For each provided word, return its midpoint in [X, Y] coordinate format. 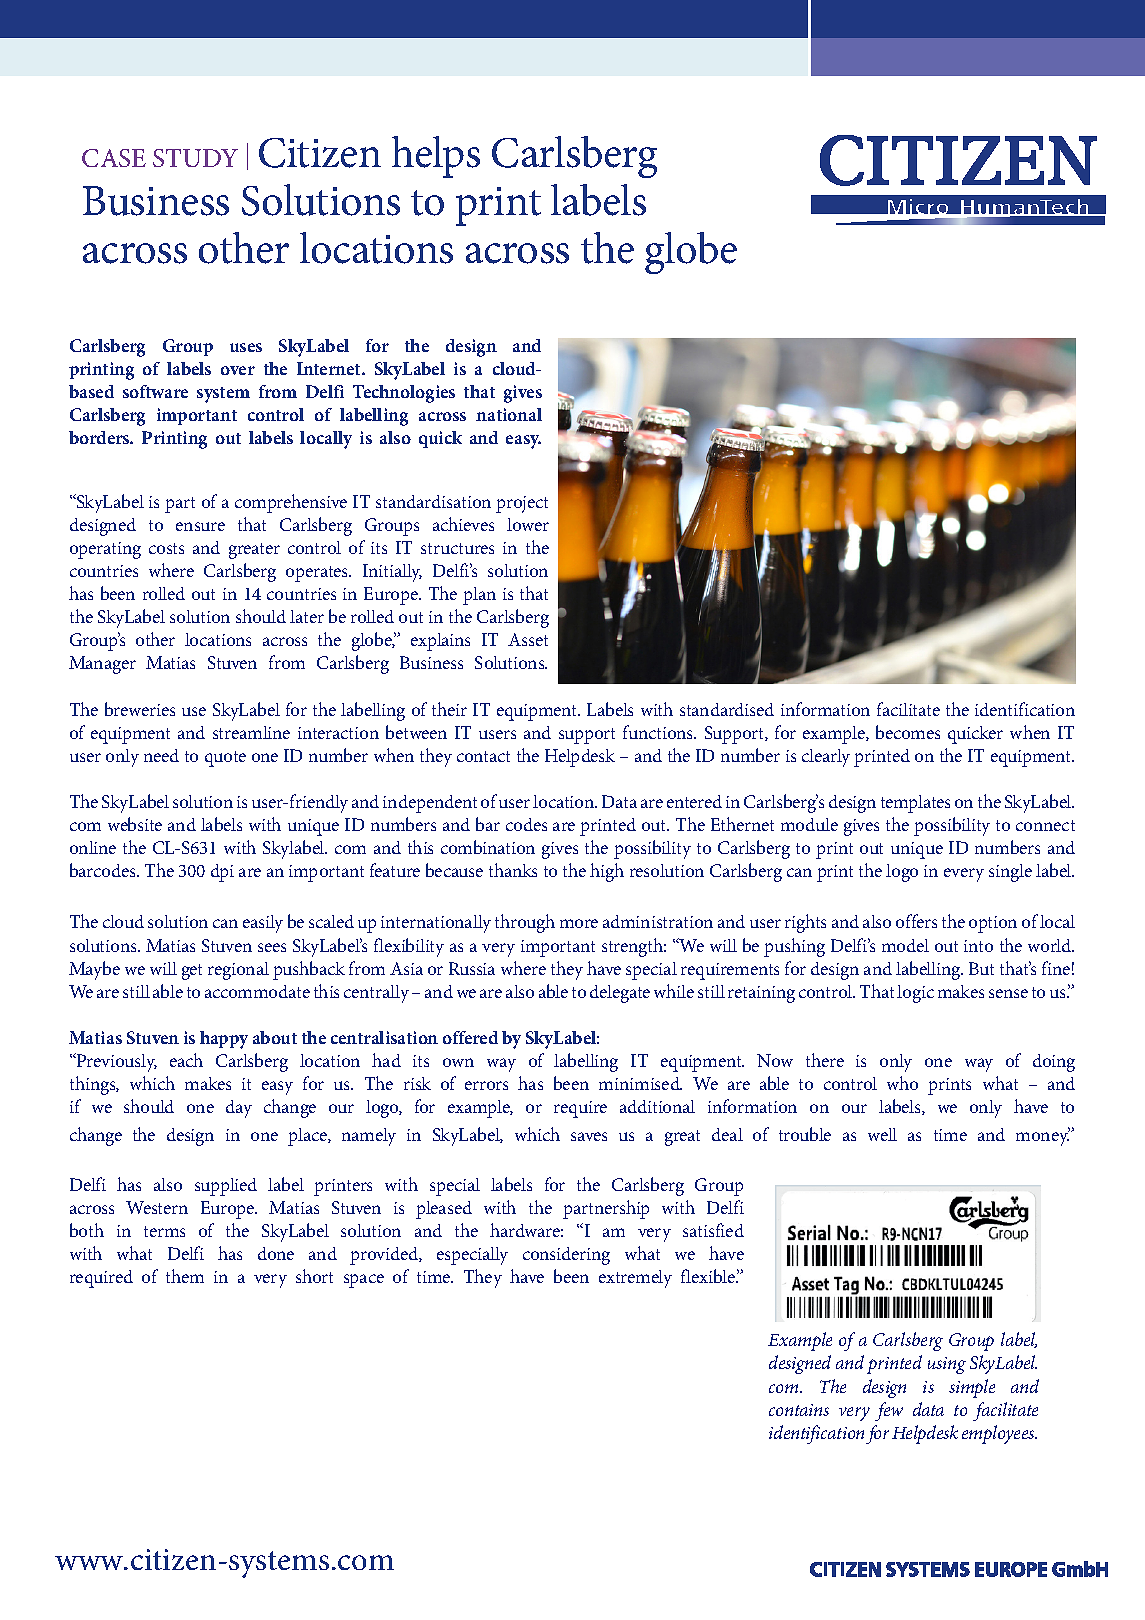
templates [915, 804]
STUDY [195, 158]
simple [972, 1388]
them [185, 1276]
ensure [200, 526]
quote [225, 759]
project [522, 504]
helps [436, 157]
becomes [908, 732]
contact [483, 756]
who [902, 1083]
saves [589, 1136]
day [239, 1109]
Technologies [404, 394]
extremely [635, 1279]
